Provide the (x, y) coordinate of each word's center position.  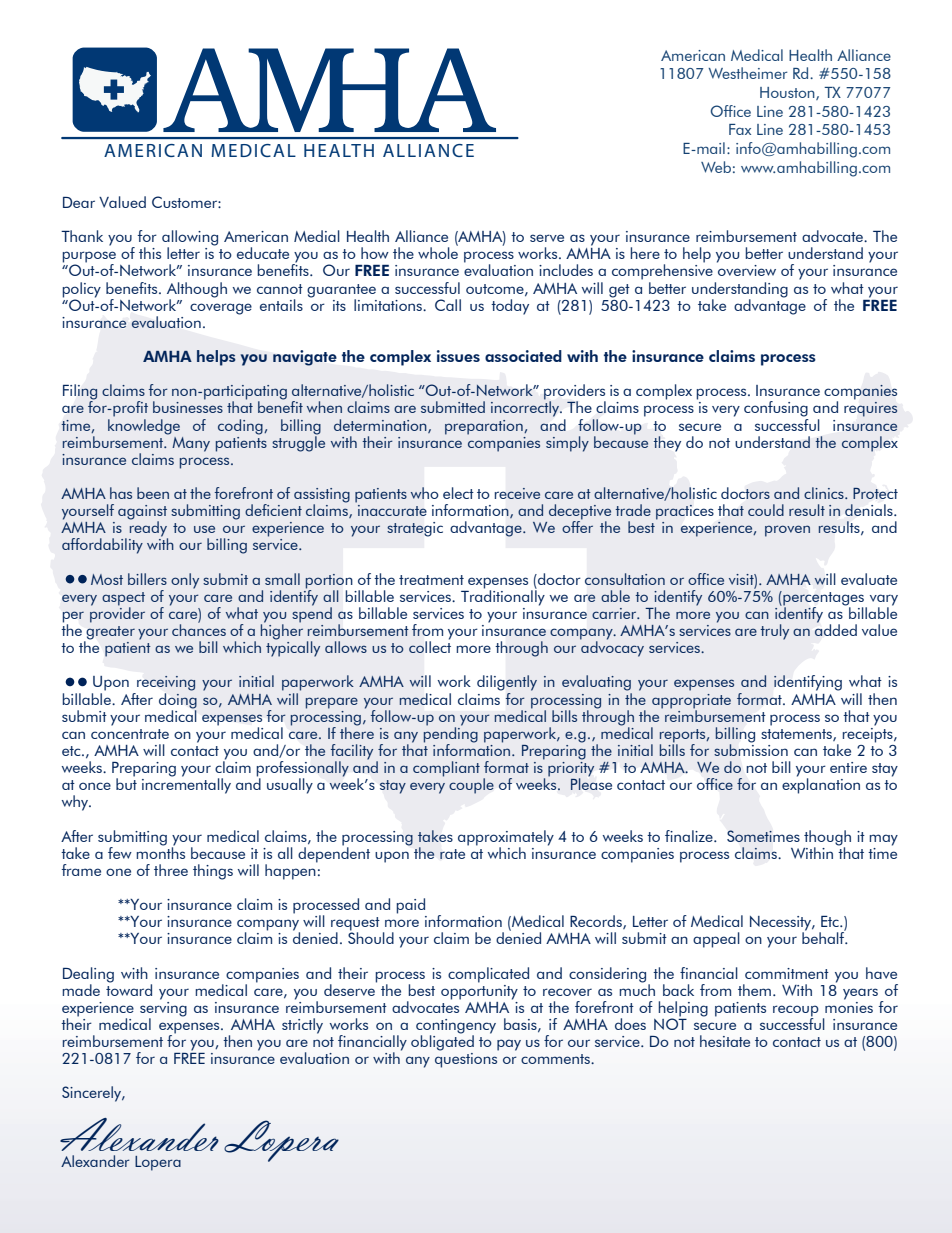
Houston (788, 93)
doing (178, 699)
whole (438, 252)
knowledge (144, 425)
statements (797, 735)
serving (163, 1009)
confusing (776, 409)
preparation (485, 427)
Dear (79, 202)
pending (451, 735)
